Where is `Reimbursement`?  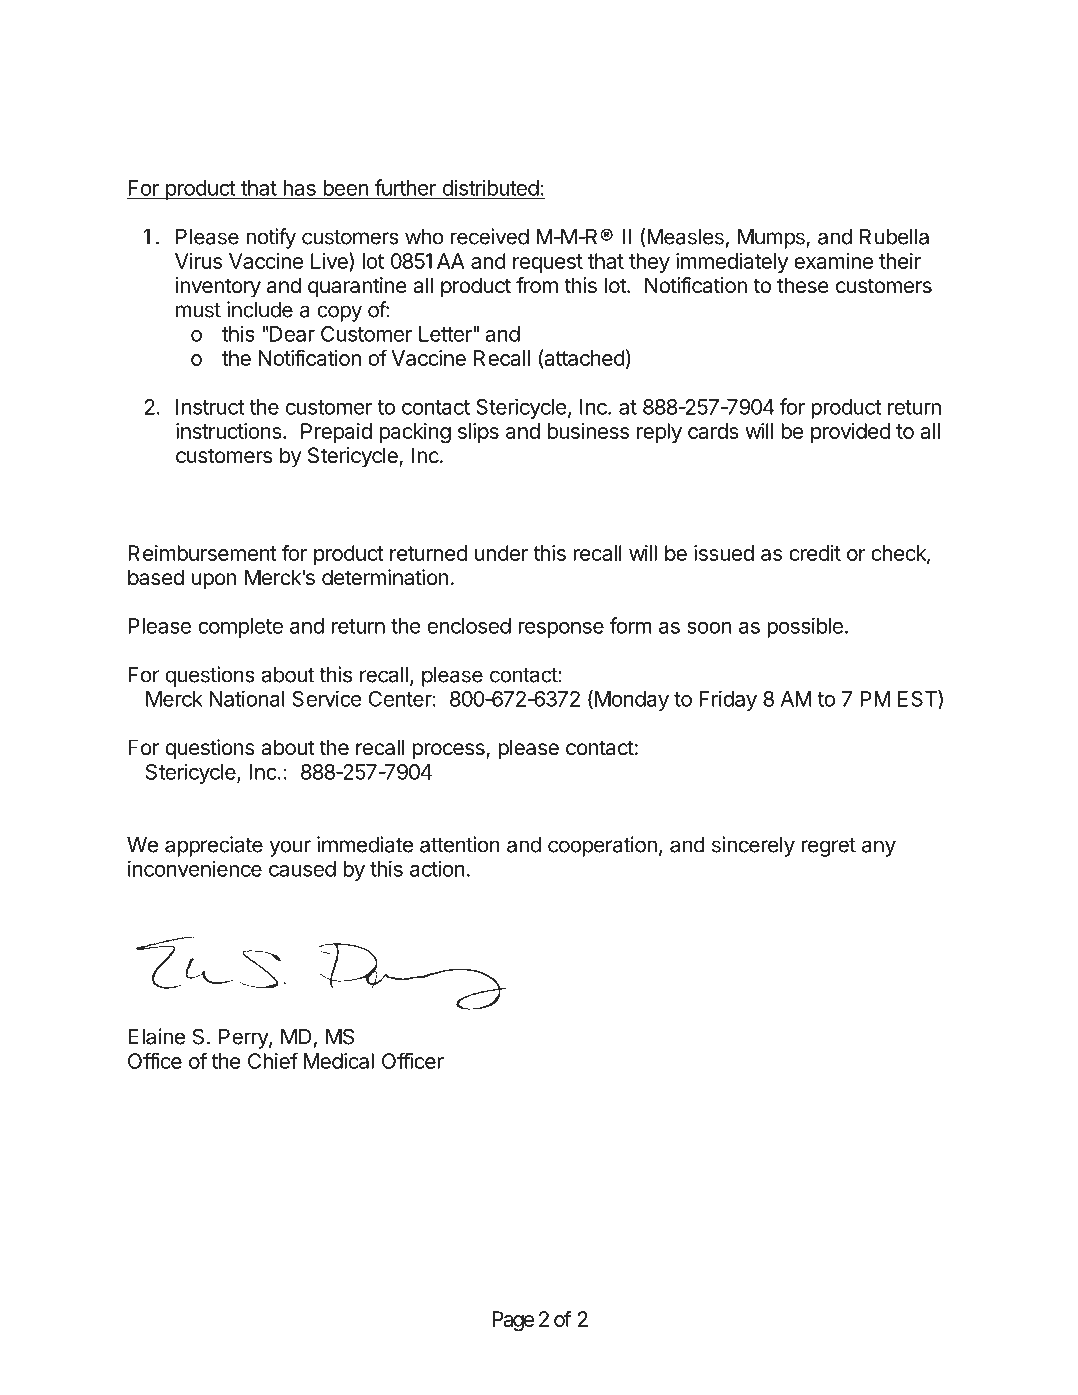
Reimbursement is located at coordinates (202, 553).
